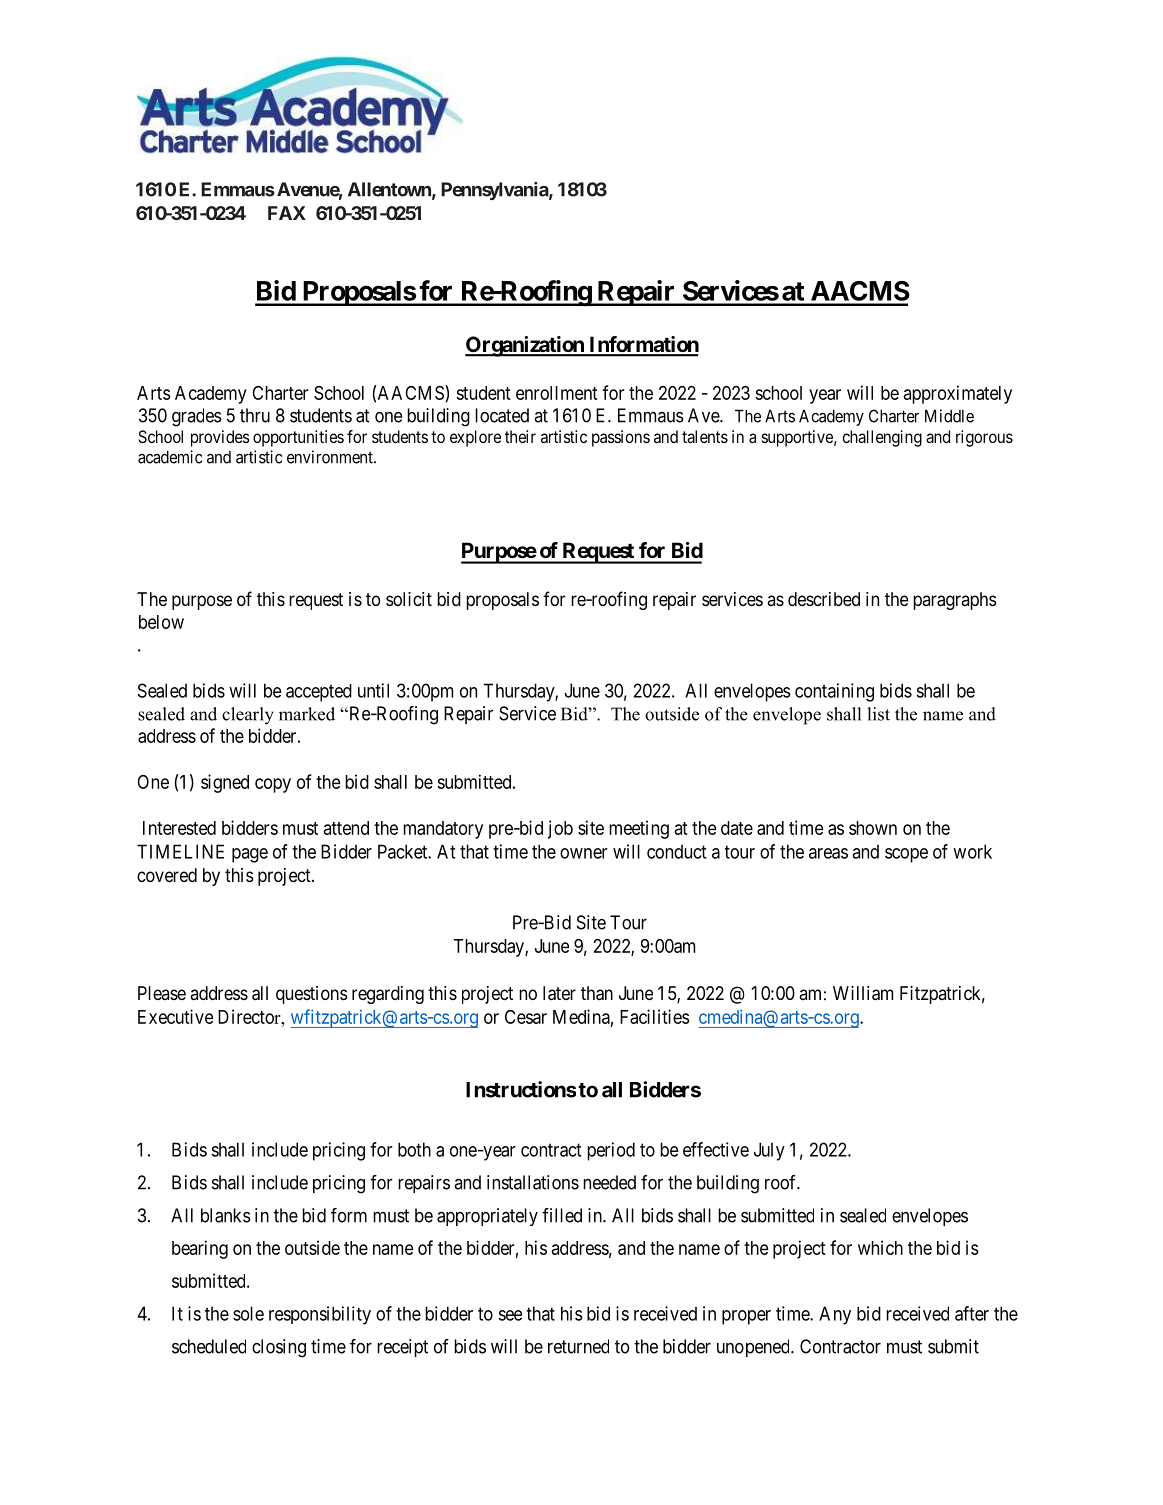 This image has height=1505, width=1163. I want to click on questions, so click(312, 995).
